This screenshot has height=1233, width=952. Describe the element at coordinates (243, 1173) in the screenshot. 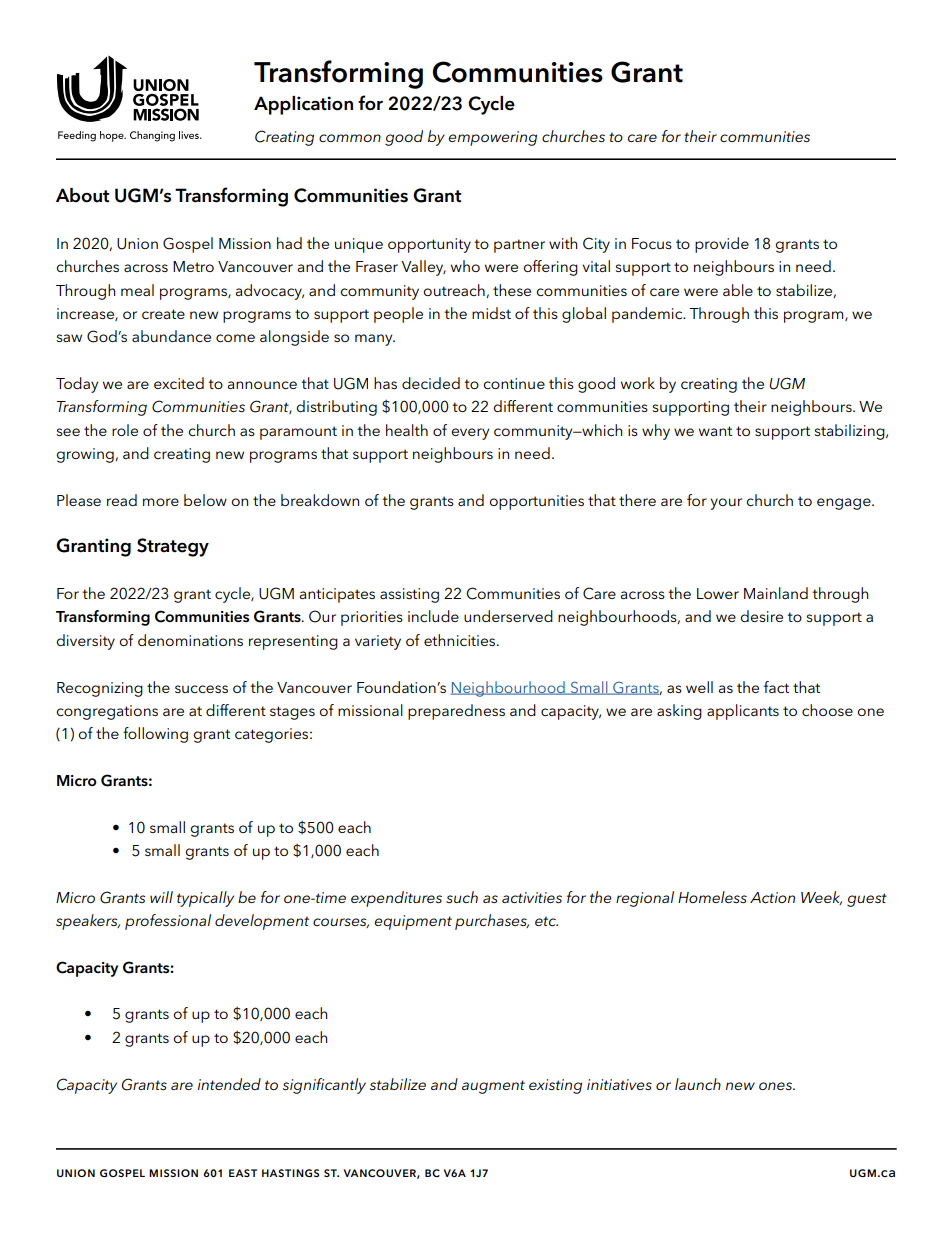

I see `east` at that location.
